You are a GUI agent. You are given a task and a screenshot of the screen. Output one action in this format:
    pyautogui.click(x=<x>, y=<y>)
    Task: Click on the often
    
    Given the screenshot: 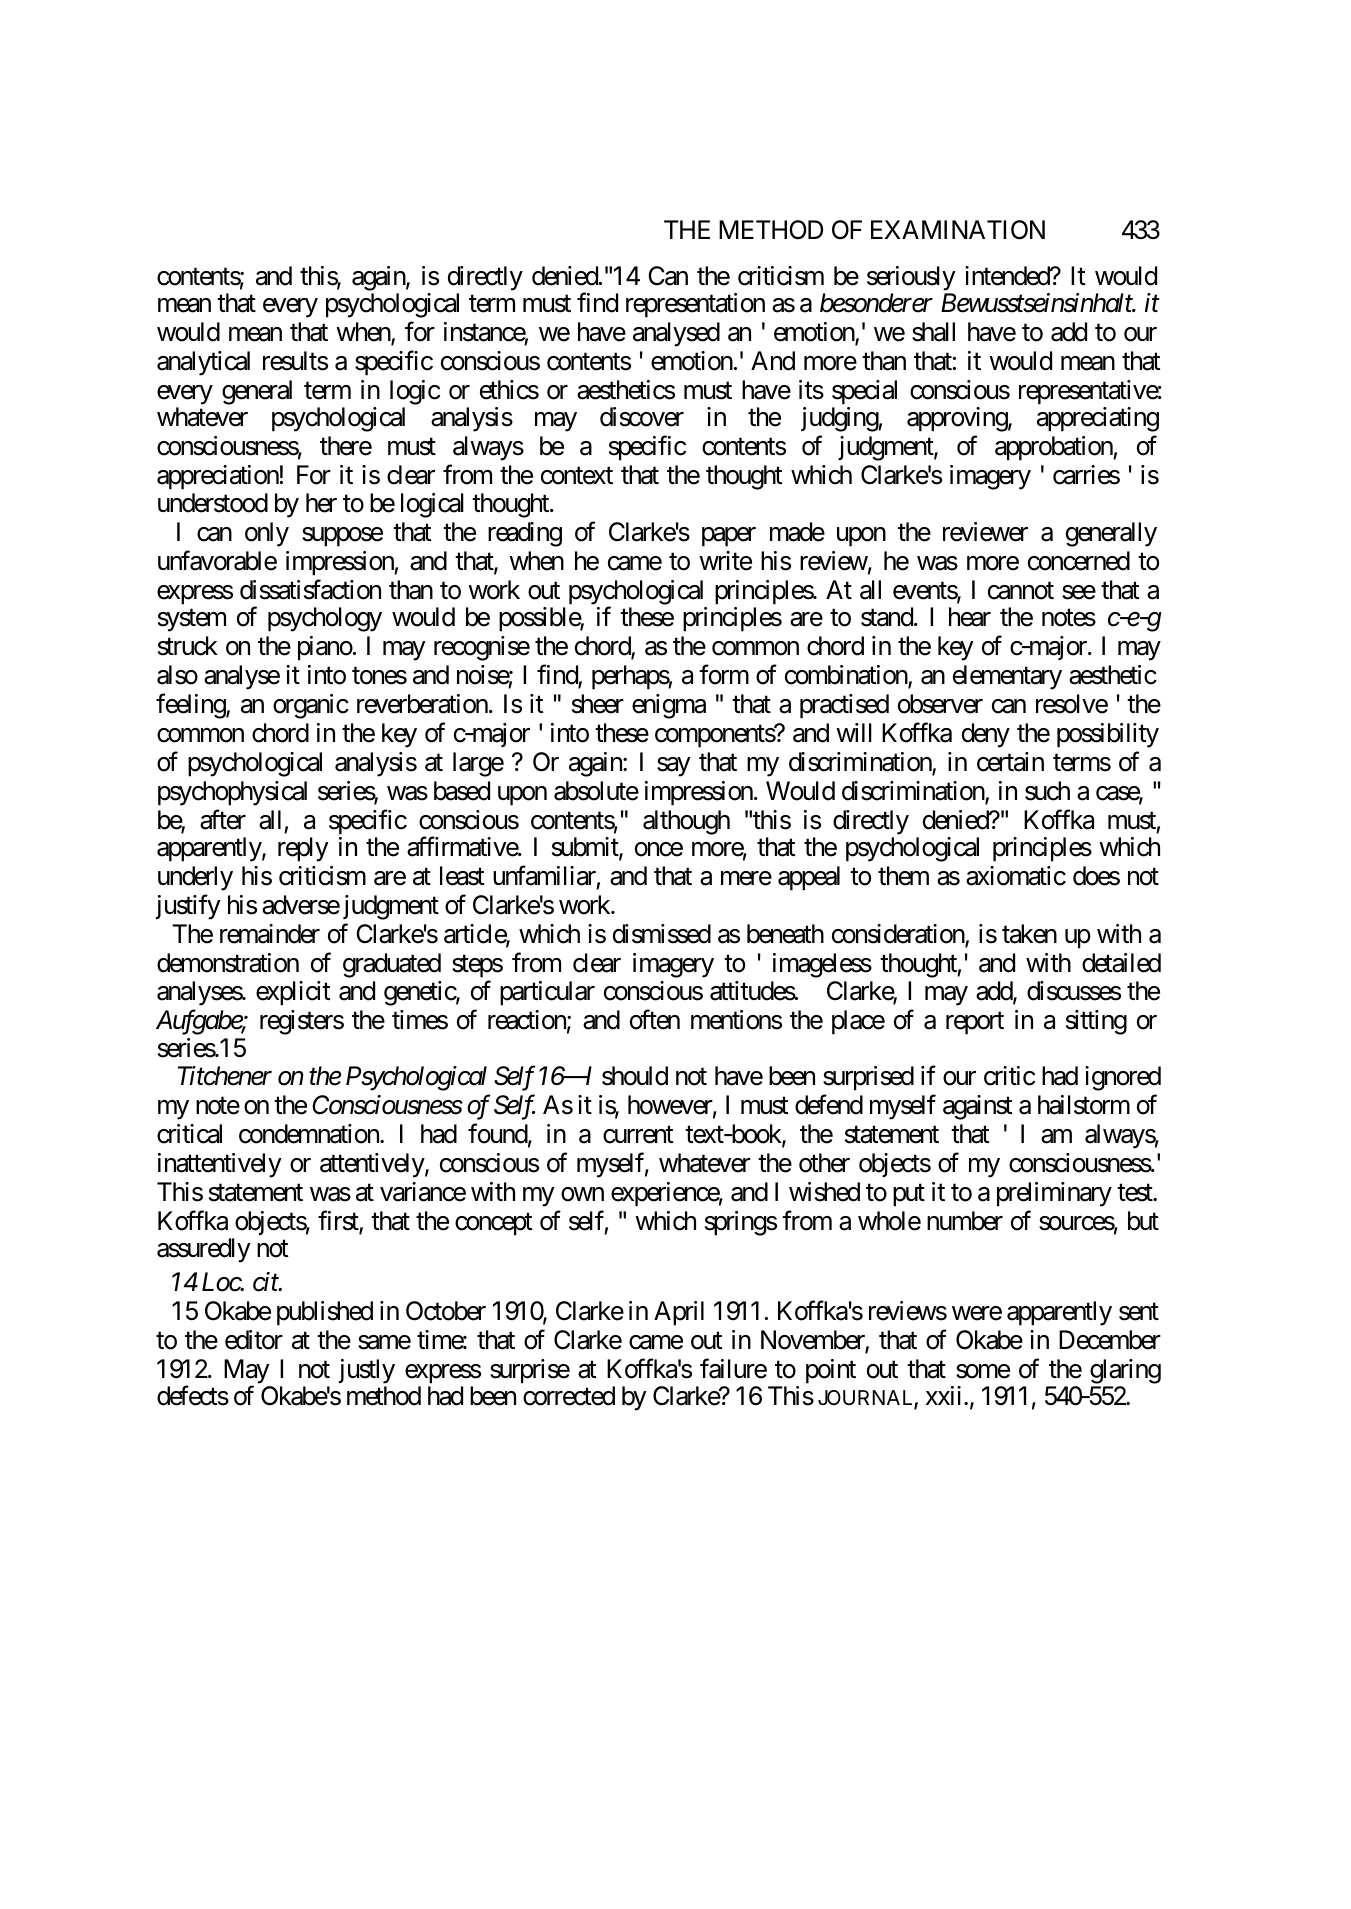 What is the action you would take?
    pyautogui.click(x=655, y=1020)
